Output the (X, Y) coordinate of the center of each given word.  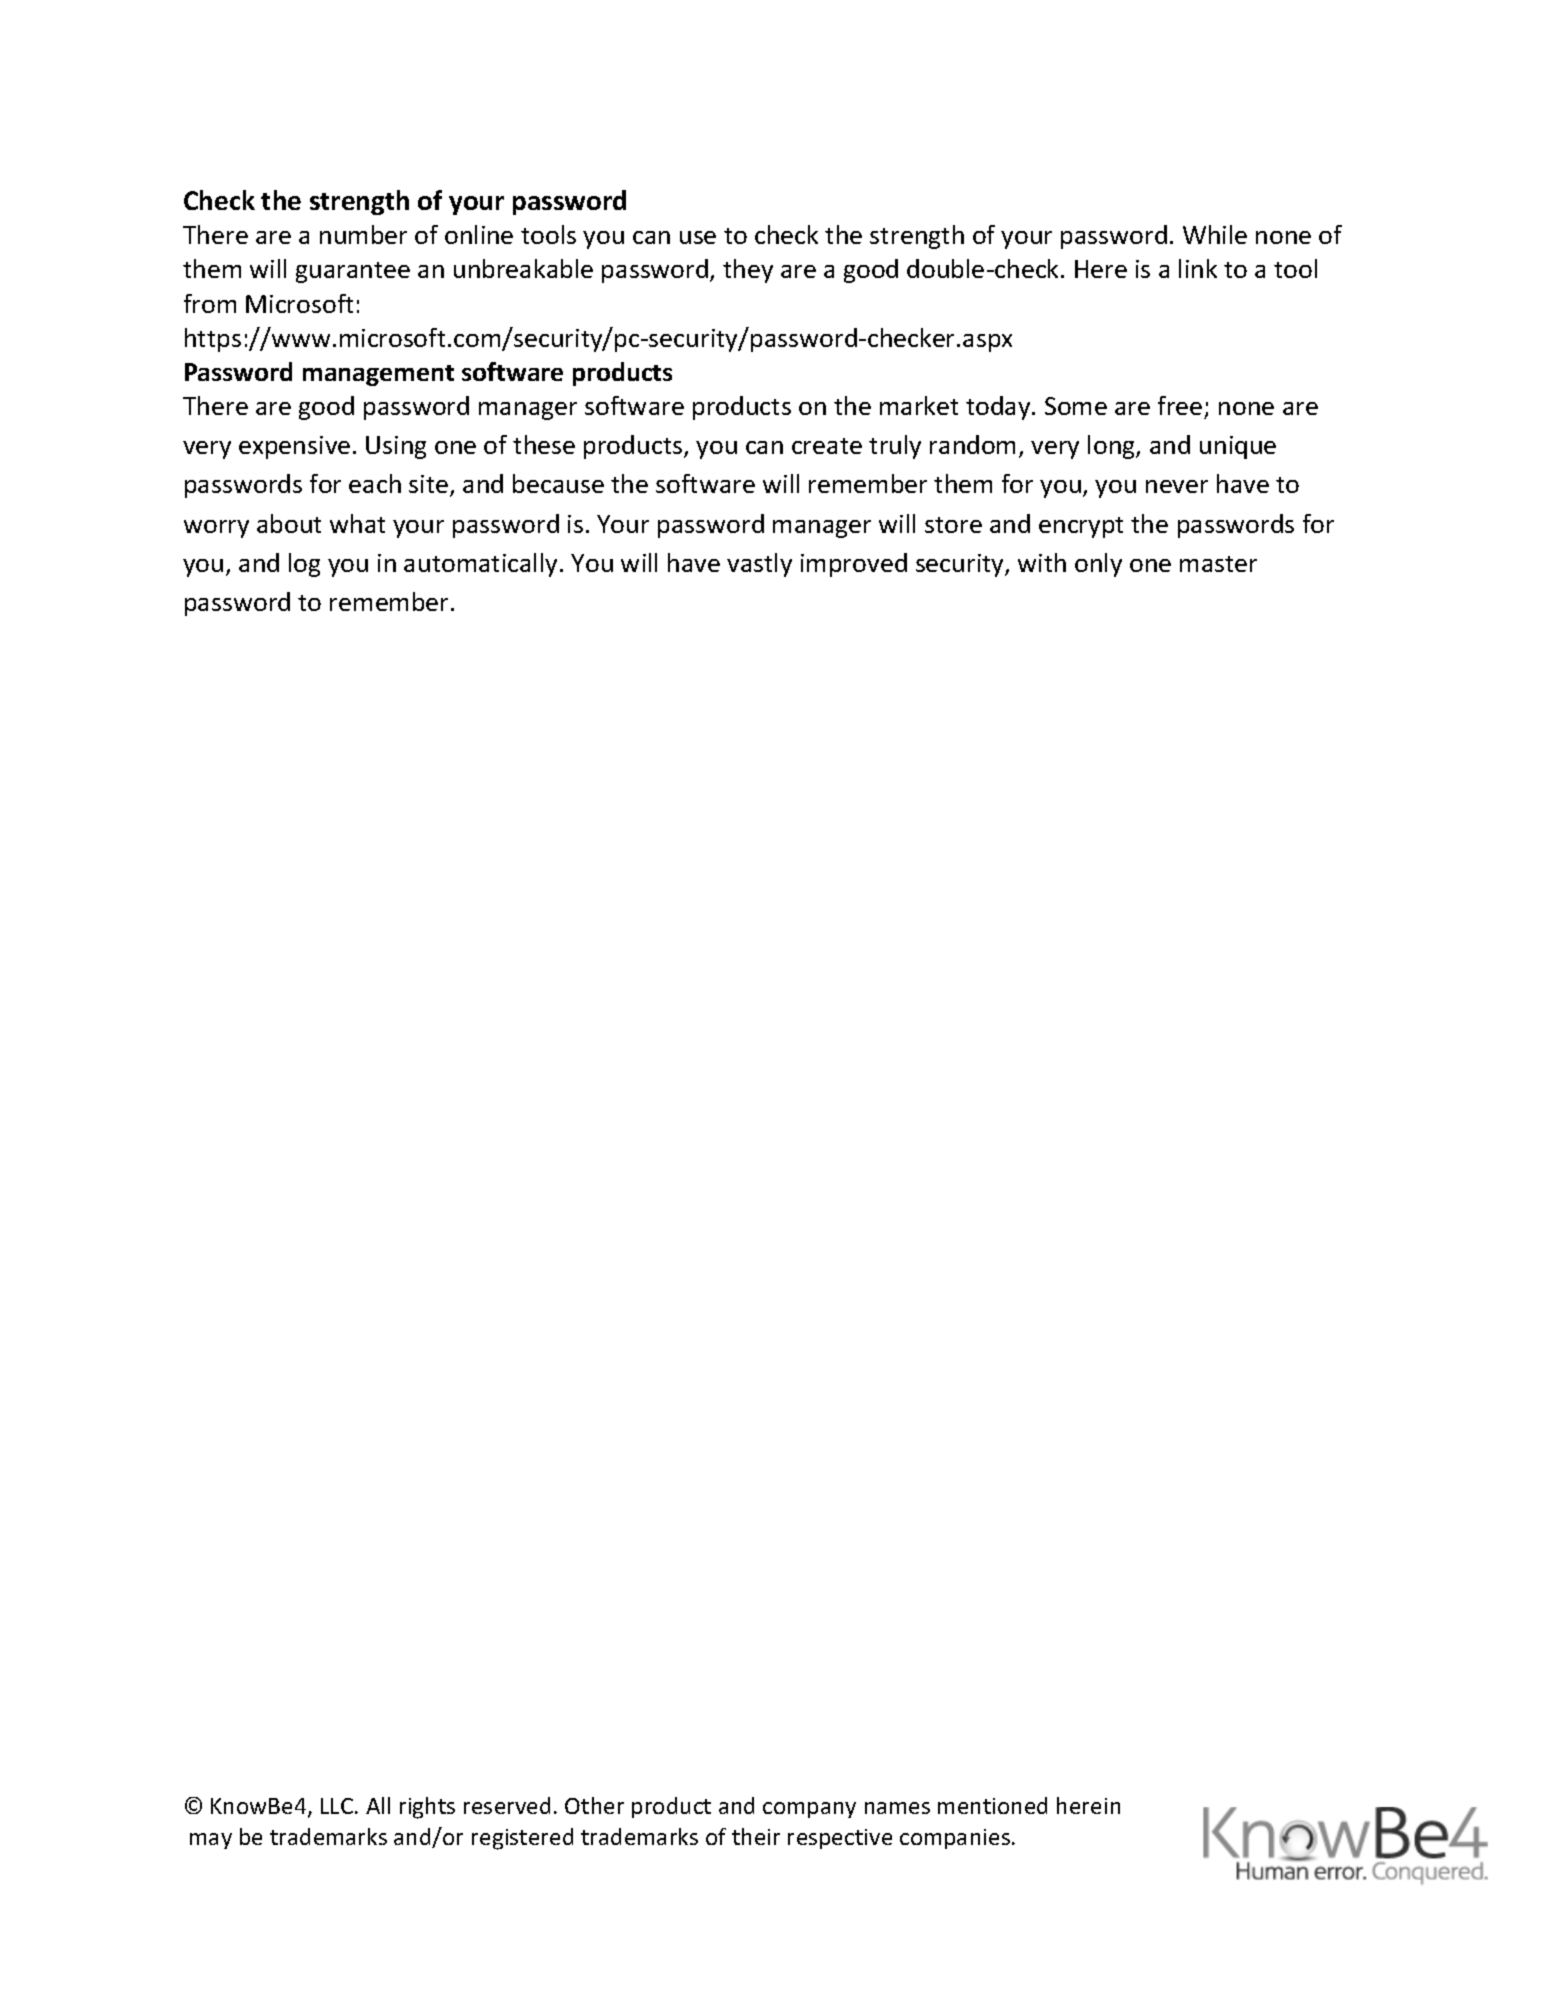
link (1198, 268)
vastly (759, 565)
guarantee (353, 272)
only (1098, 565)
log (304, 565)
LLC (338, 1806)
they (748, 271)
